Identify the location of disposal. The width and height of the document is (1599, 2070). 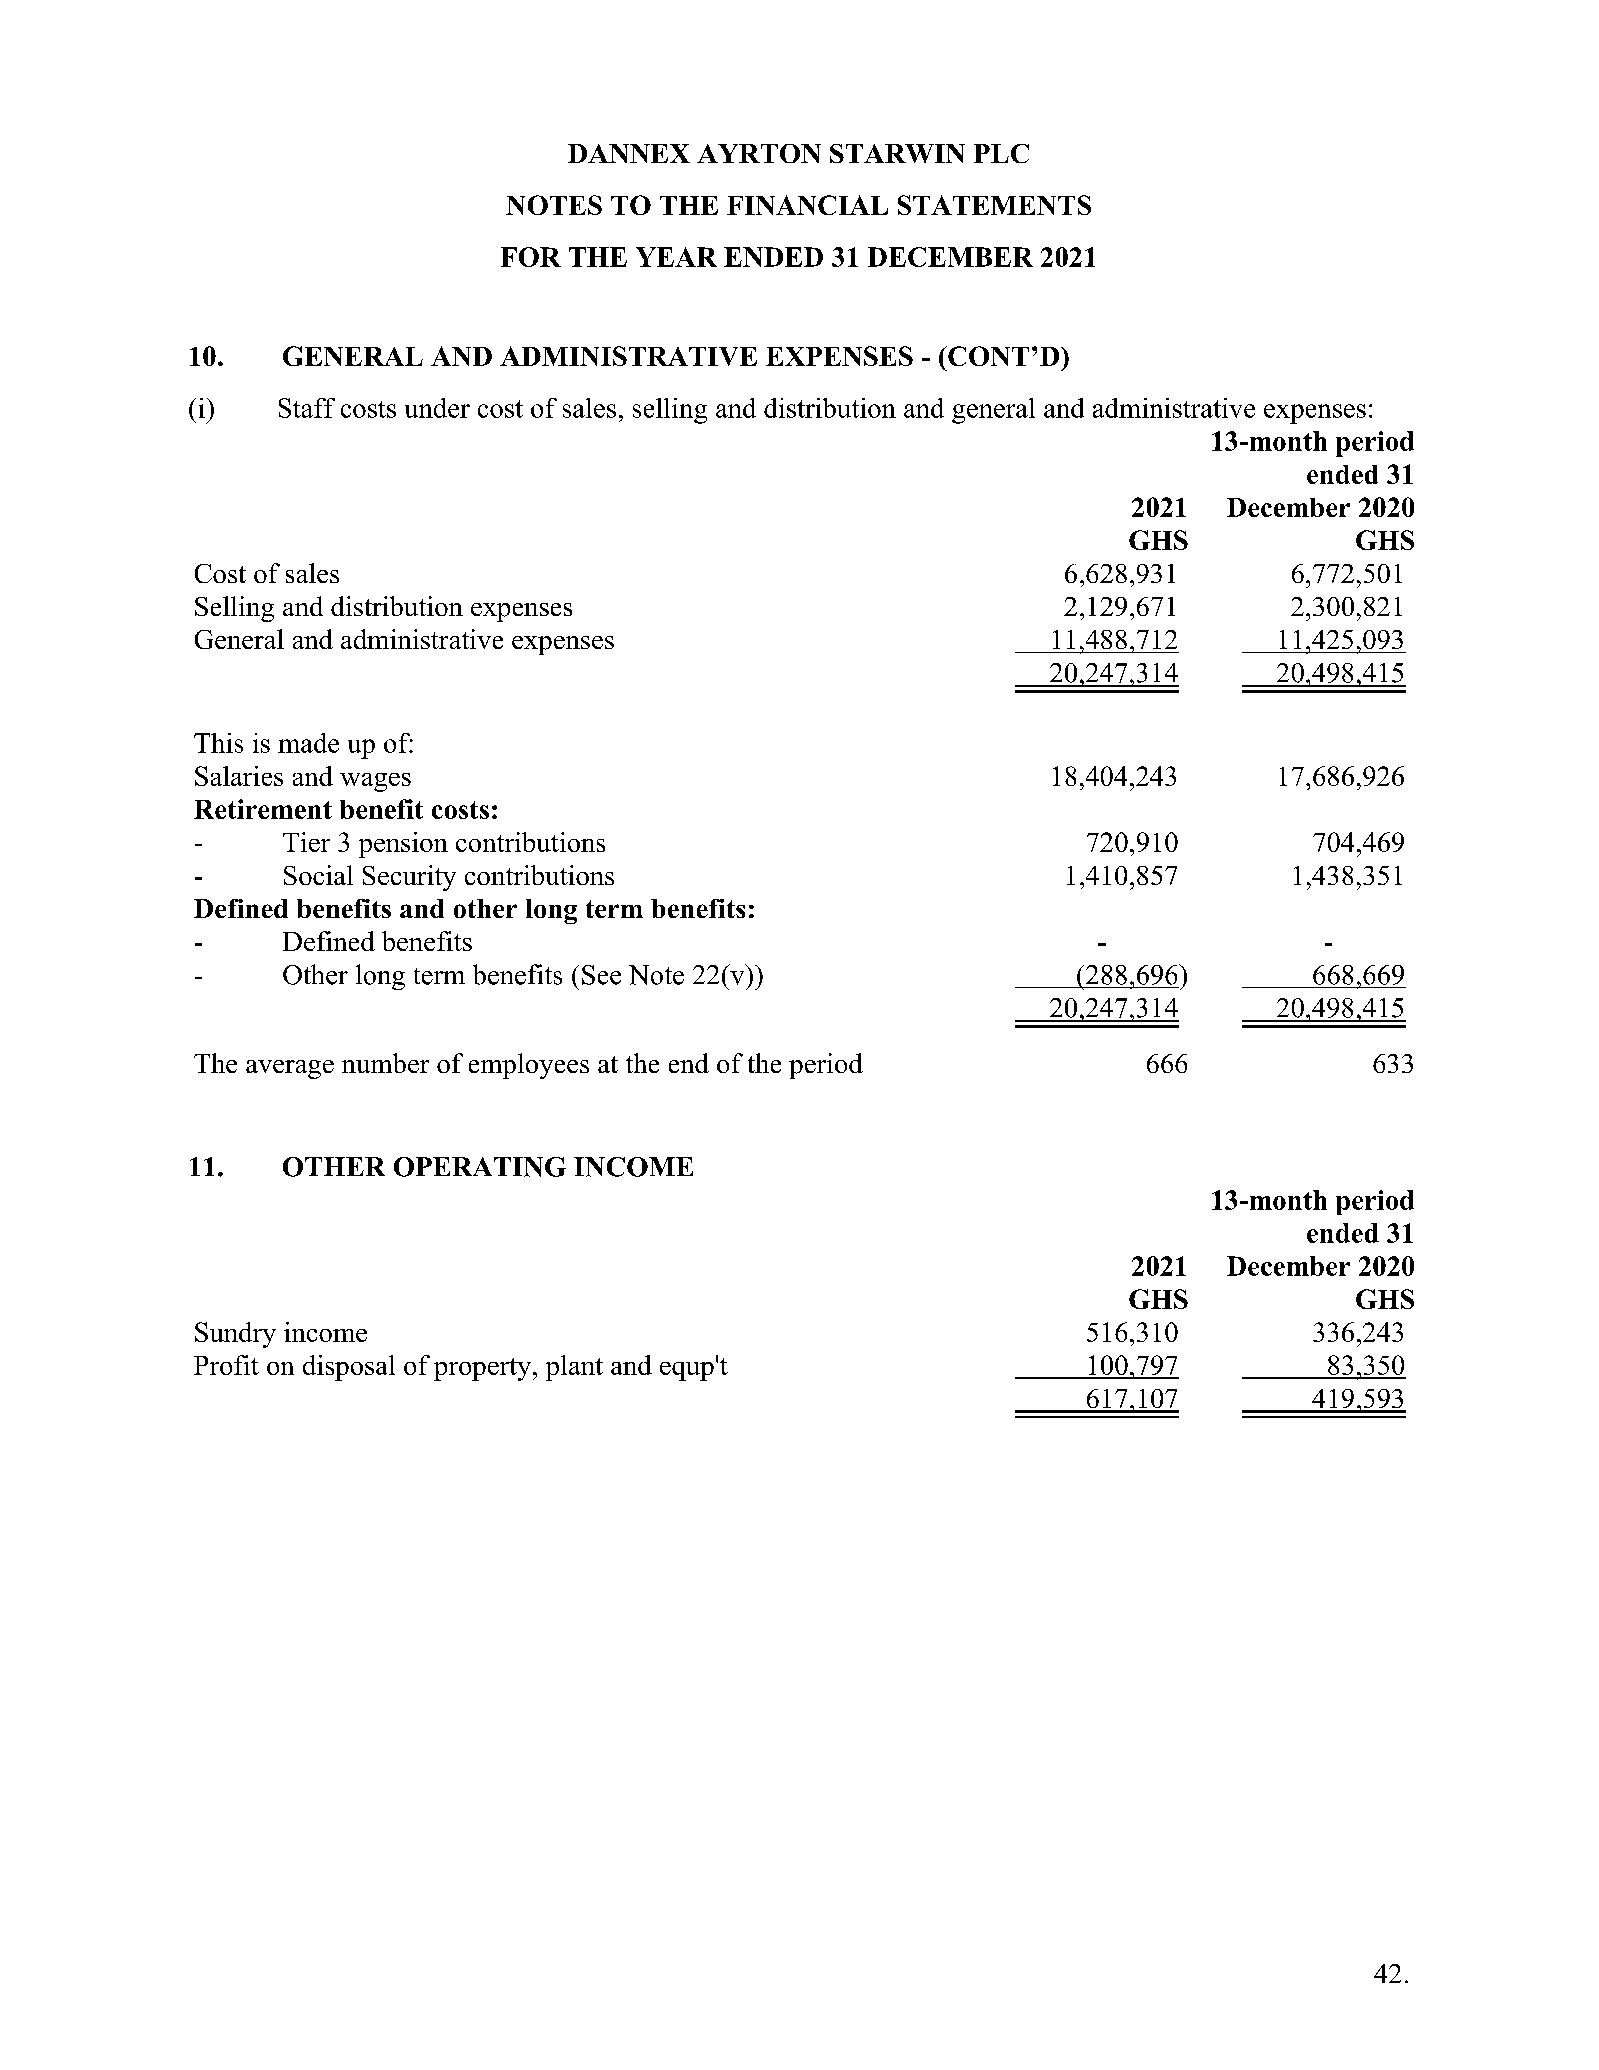
(349, 1368).
